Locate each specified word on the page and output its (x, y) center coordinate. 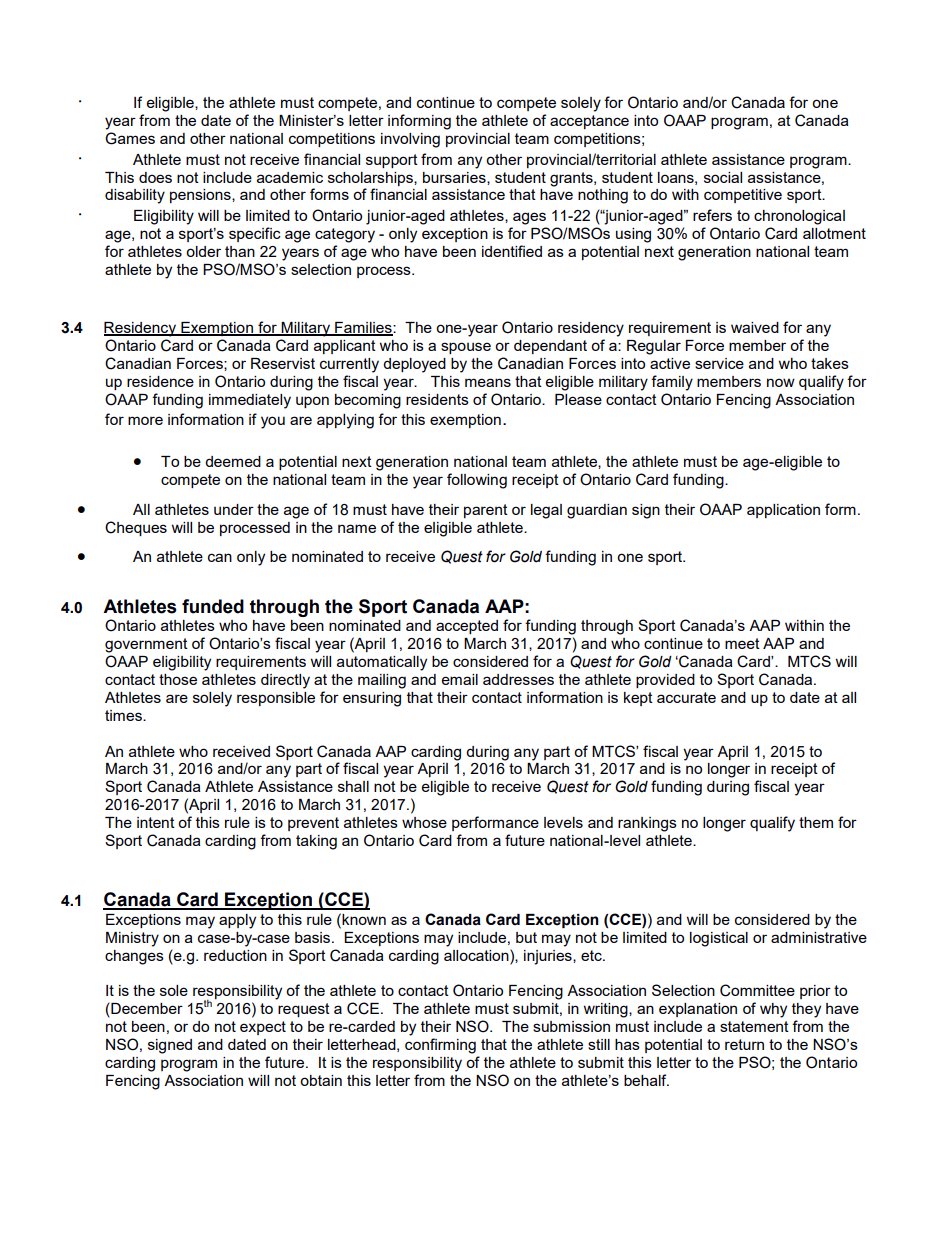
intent (156, 822)
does (155, 177)
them (816, 822)
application (783, 511)
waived (755, 327)
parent (486, 511)
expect (263, 1028)
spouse (466, 348)
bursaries (455, 178)
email (460, 679)
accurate (686, 697)
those (178, 679)
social (723, 177)
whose (424, 822)
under (234, 509)
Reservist (283, 363)
